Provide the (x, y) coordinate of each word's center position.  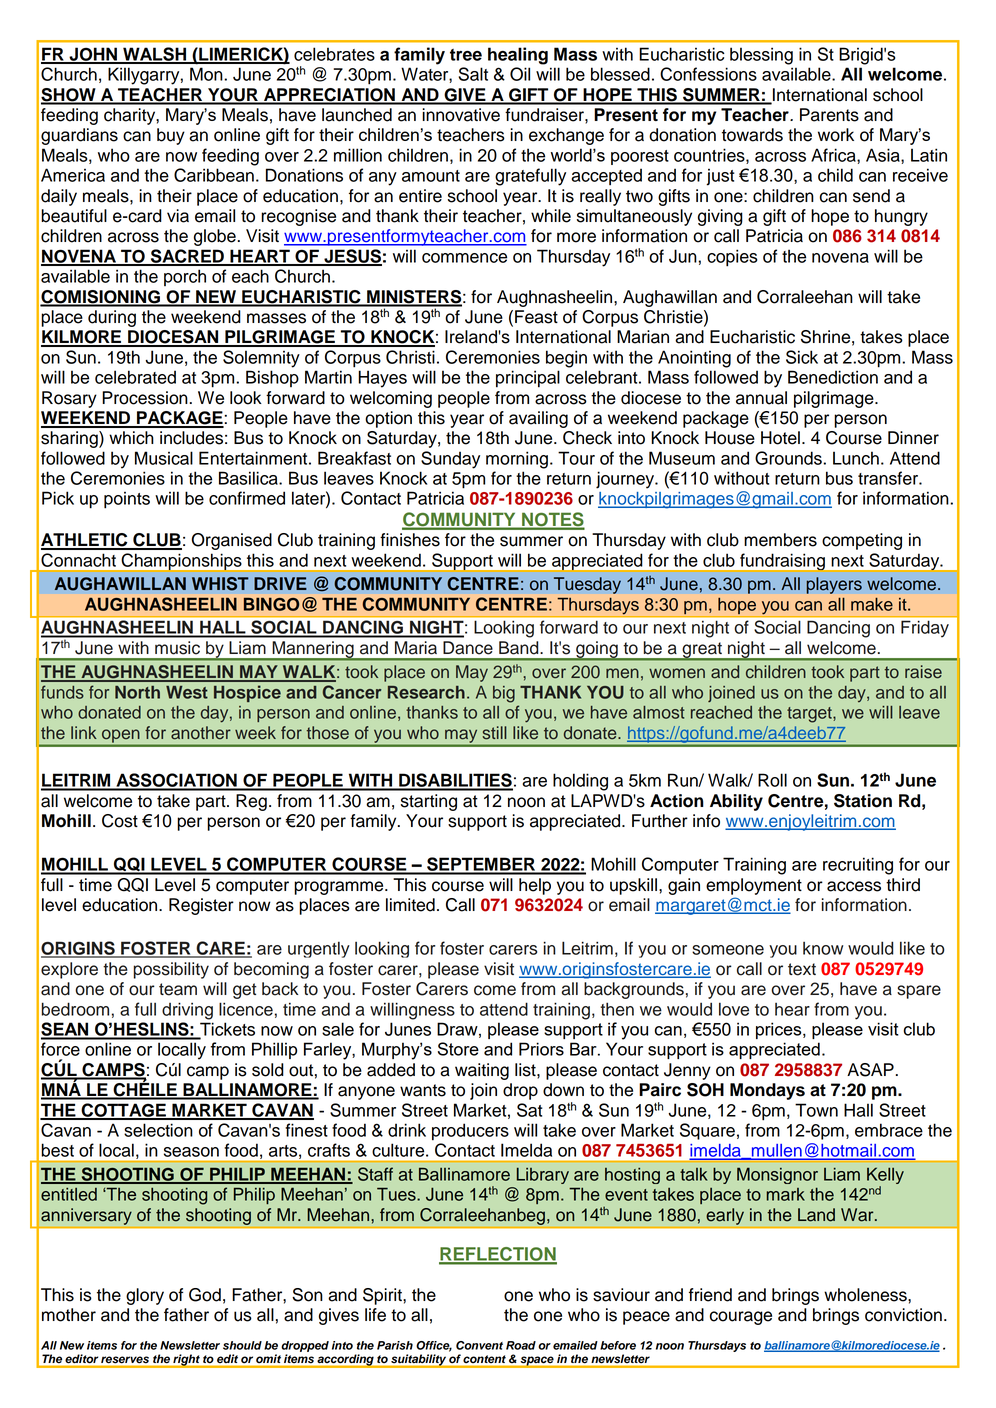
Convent (479, 1345)
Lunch (856, 458)
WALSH (155, 55)
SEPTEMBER (481, 865)
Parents (829, 115)
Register (201, 906)
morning (517, 460)
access (854, 886)
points (127, 500)
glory (145, 1296)
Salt (473, 74)
